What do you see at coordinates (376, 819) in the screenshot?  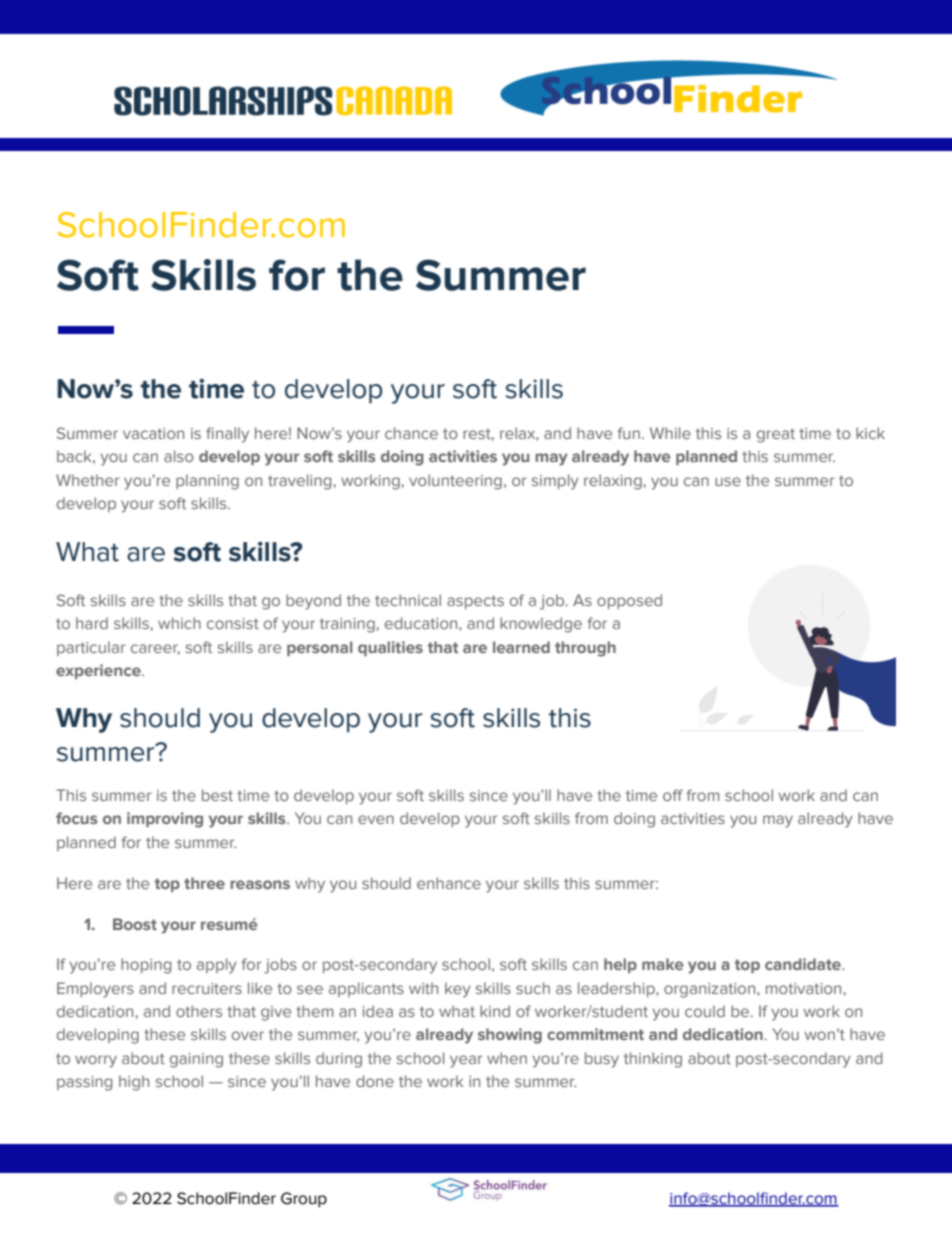 I see `even` at bounding box center [376, 819].
